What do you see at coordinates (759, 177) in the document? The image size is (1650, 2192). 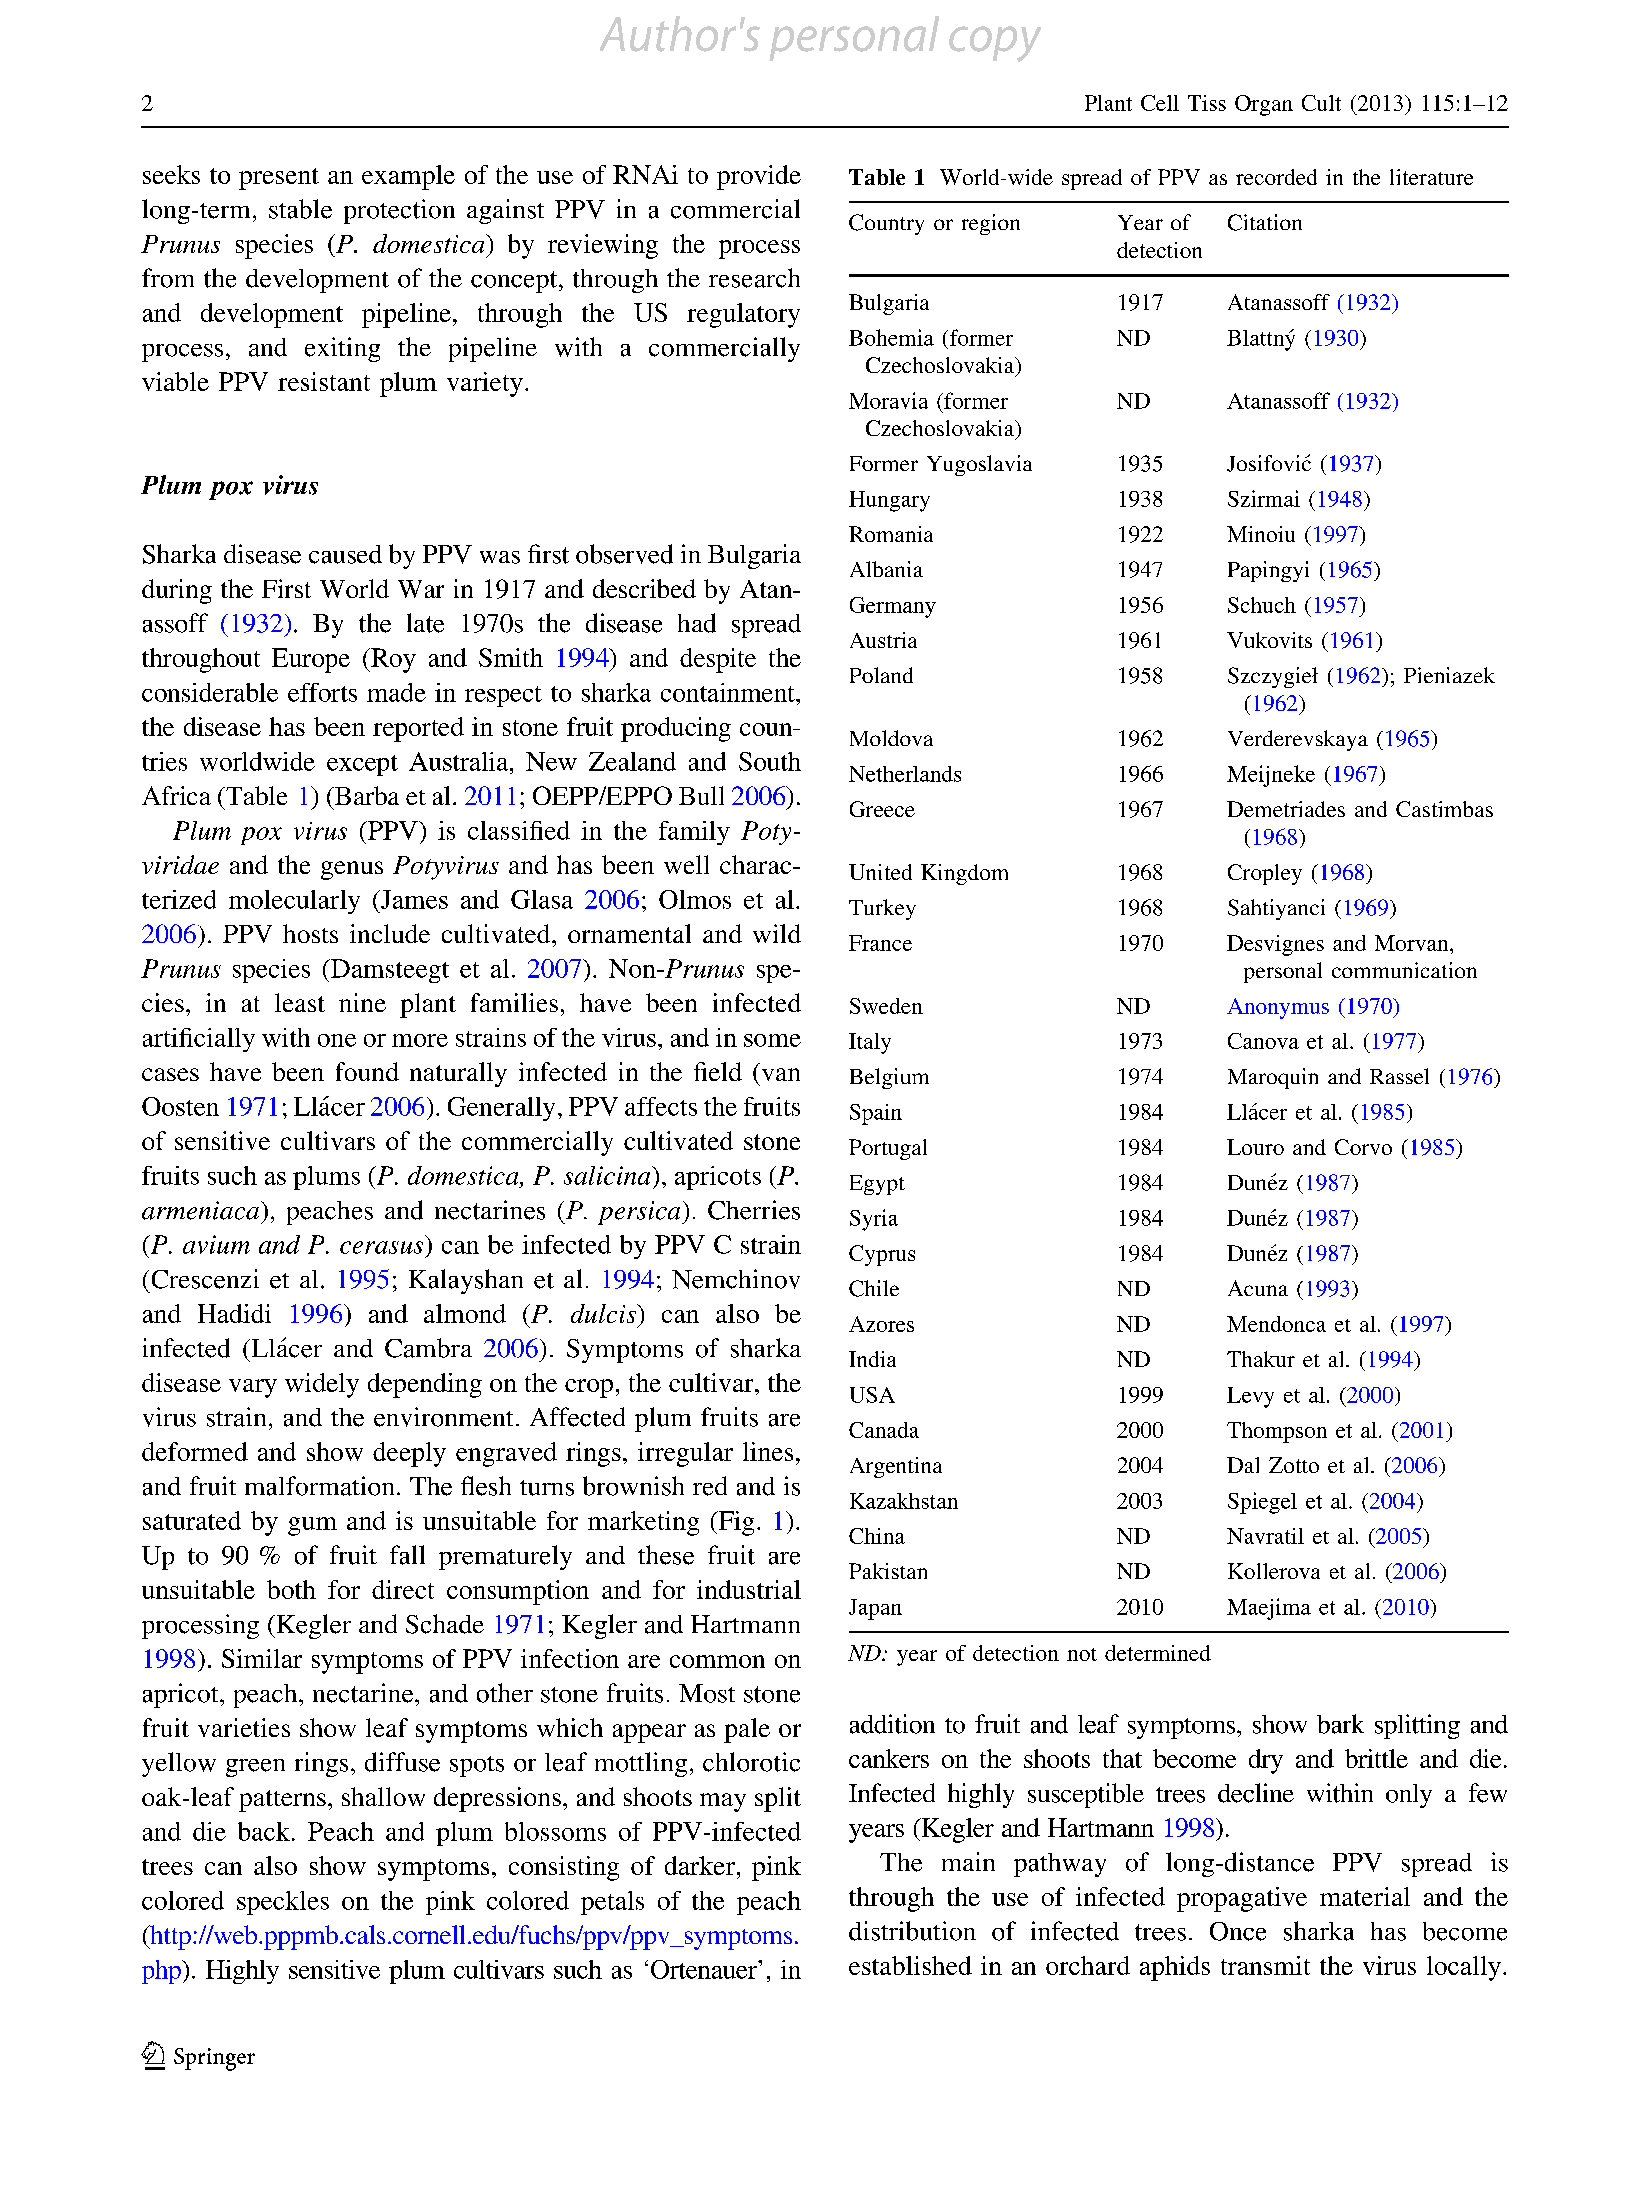 I see `provide` at bounding box center [759, 177].
